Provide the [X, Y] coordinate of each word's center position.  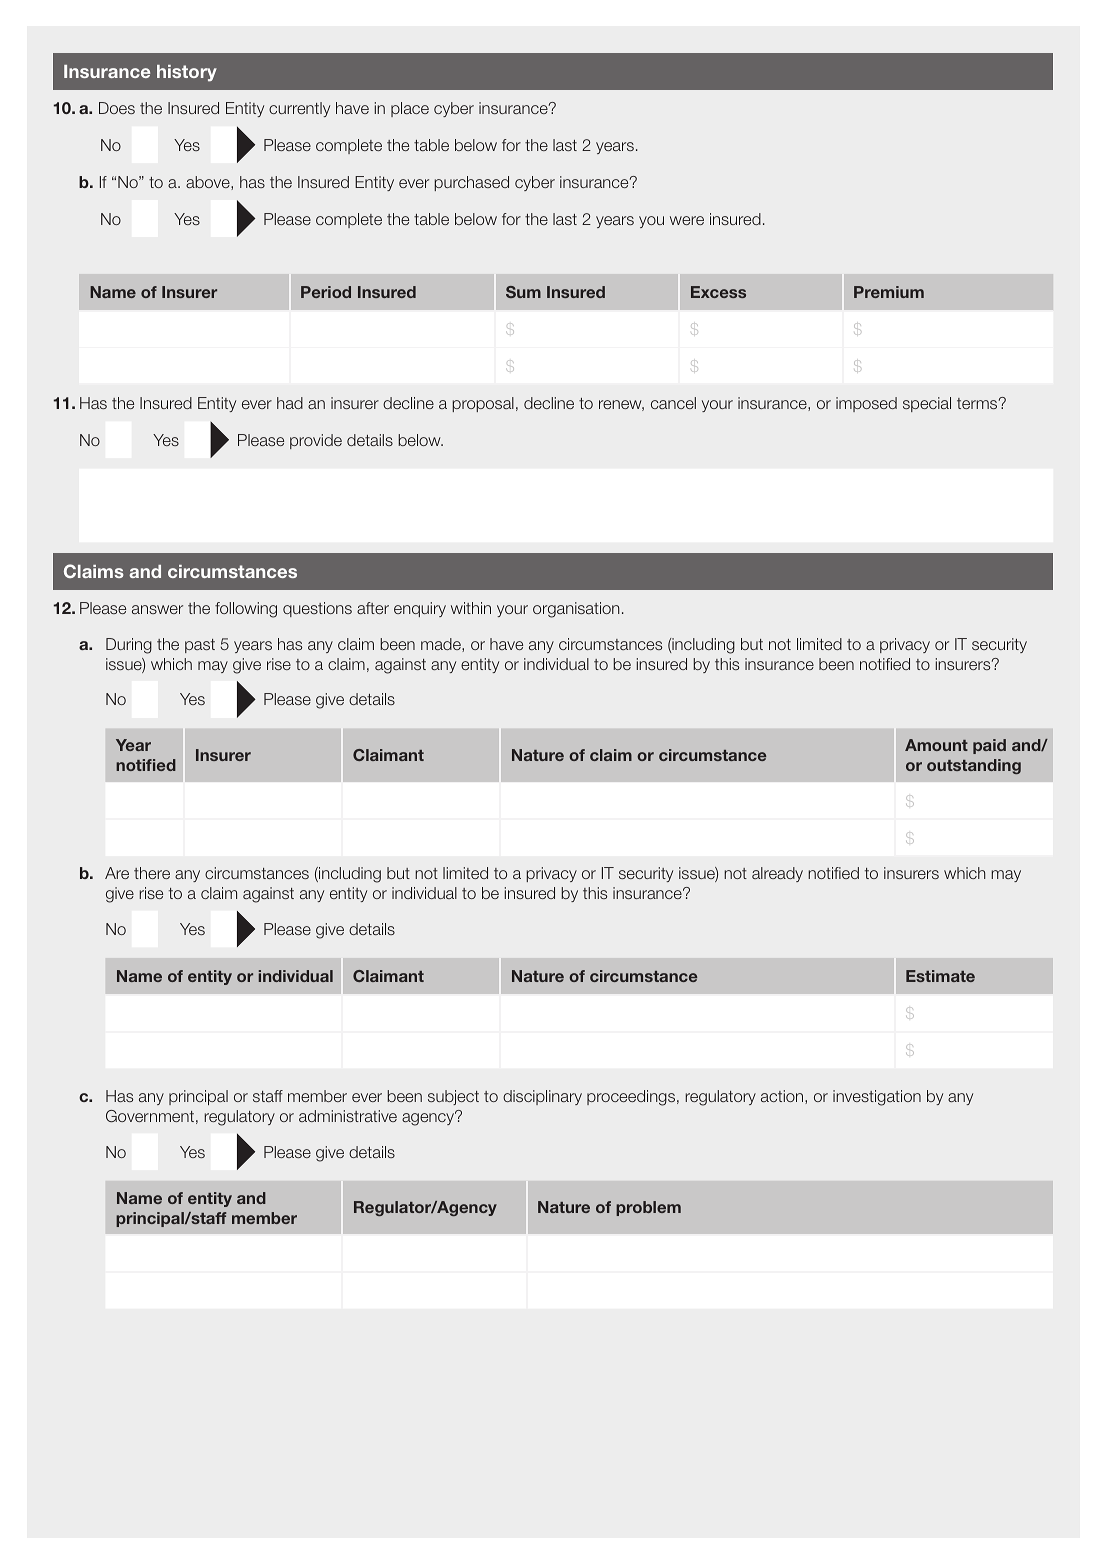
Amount [936, 745]
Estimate [940, 976]
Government [150, 1116]
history [187, 73]
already [777, 874]
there [152, 873]
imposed [866, 404]
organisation [576, 610]
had [290, 403]
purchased [471, 183]
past [200, 646]
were [687, 220]
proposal [483, 404]
